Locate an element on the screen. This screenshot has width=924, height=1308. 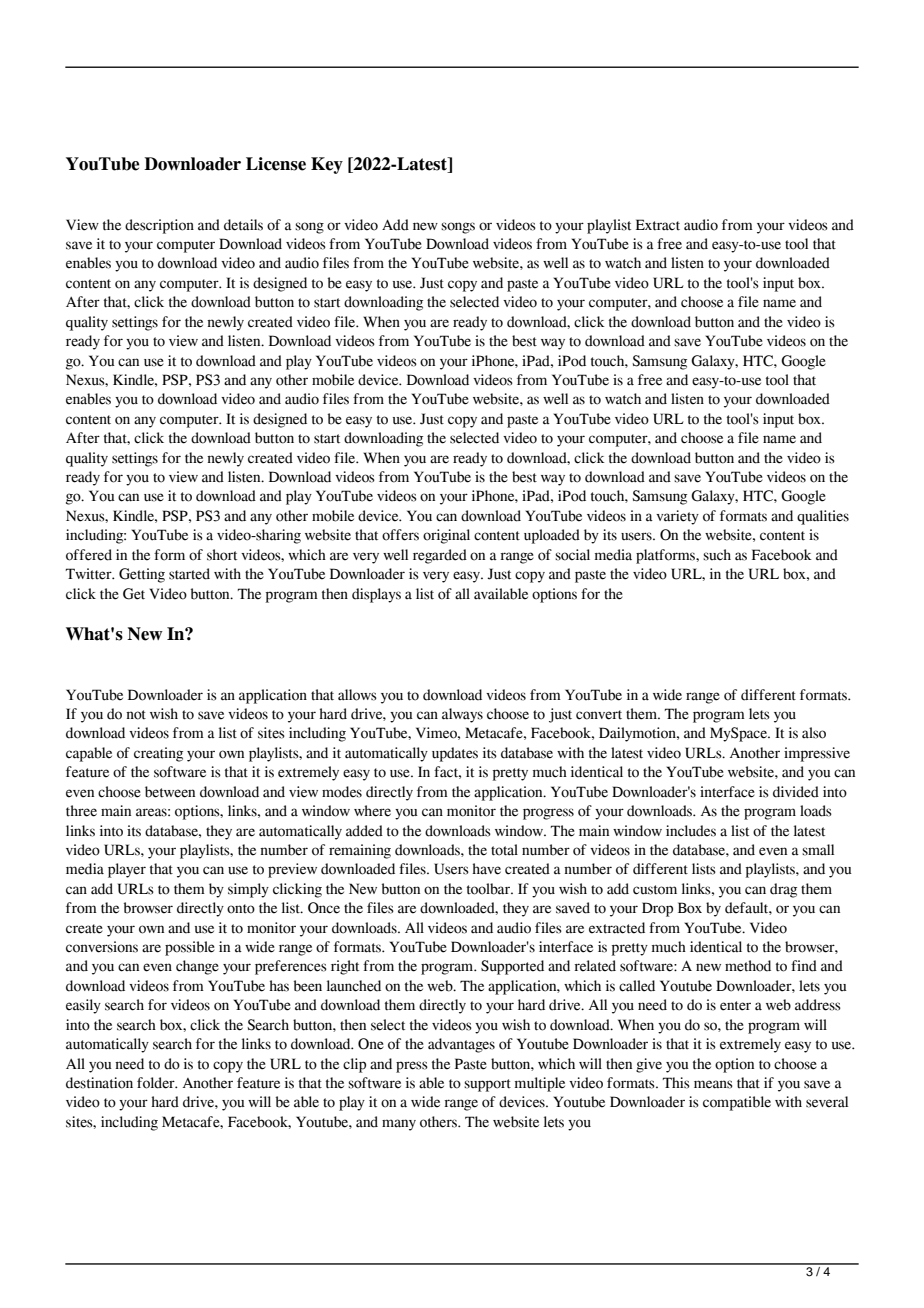
description is located at coordinates (159, 226).
